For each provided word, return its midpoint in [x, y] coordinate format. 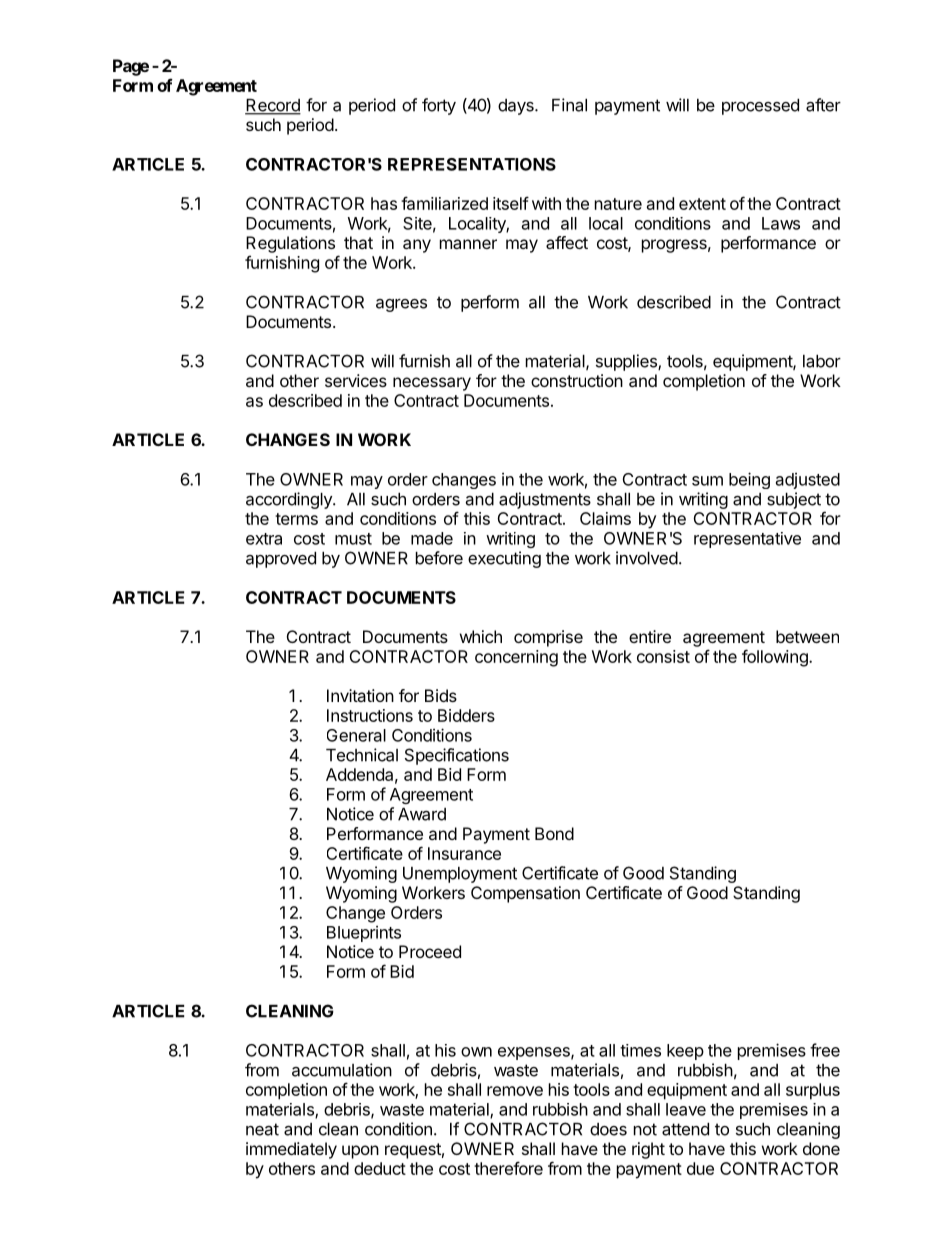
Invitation [360, 695]
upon [360, 1152]
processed [760, 107]
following [776, 658]
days [517, 107]
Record [273, 106]
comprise [548, 638]
